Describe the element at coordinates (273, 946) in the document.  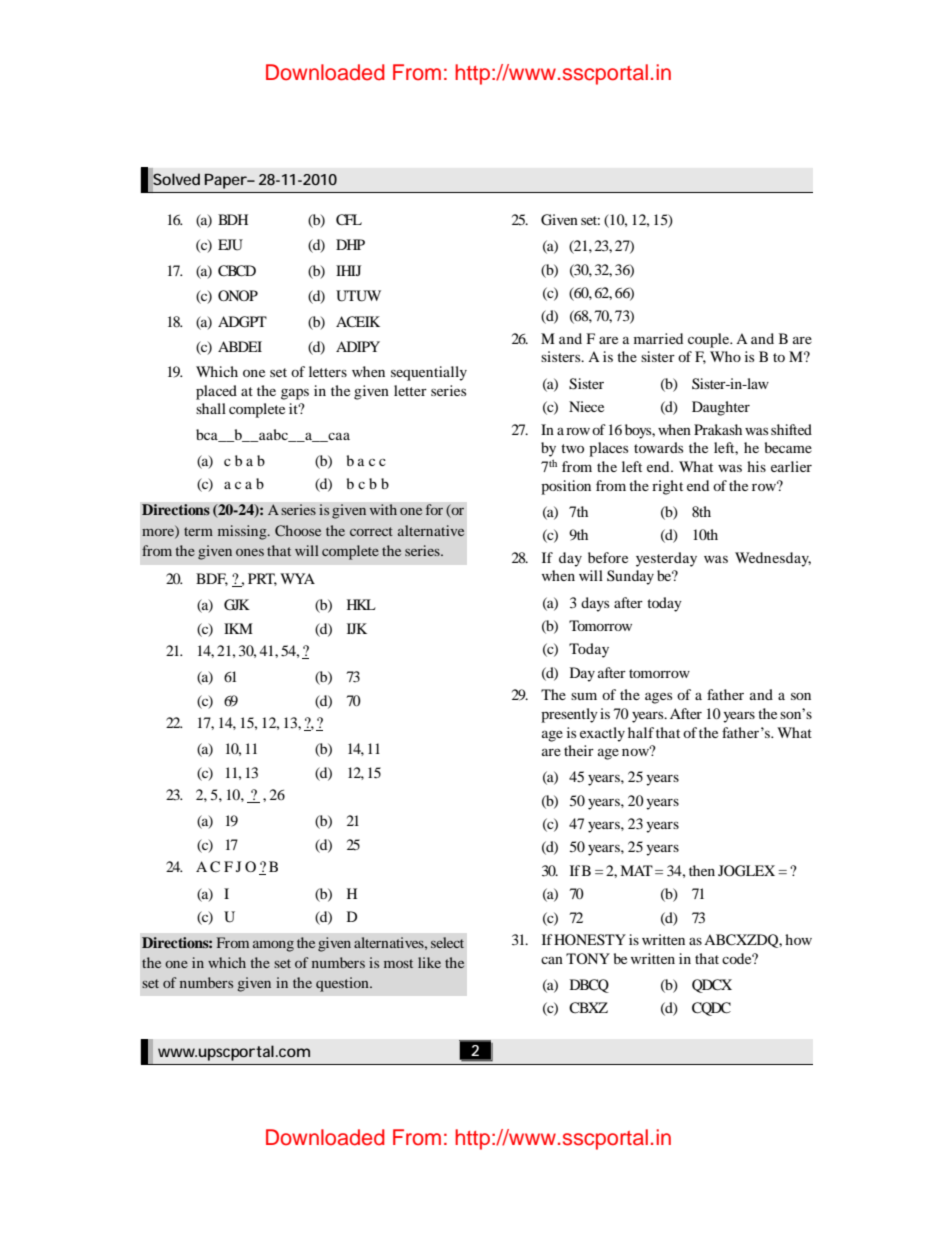
I see `among` at that location.
